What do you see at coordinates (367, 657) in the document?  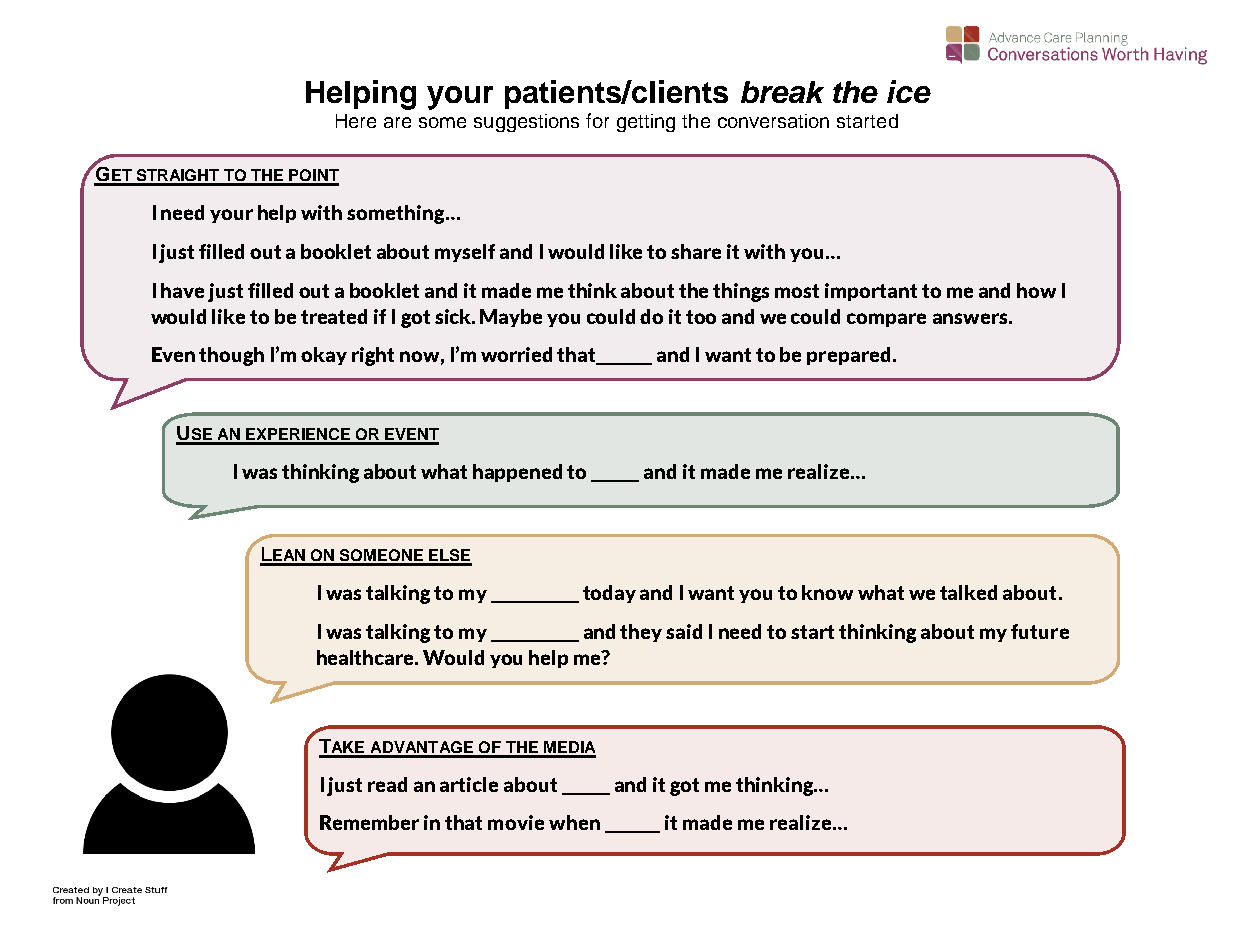 I see `healthcare` at bounding box center [367, 657].
